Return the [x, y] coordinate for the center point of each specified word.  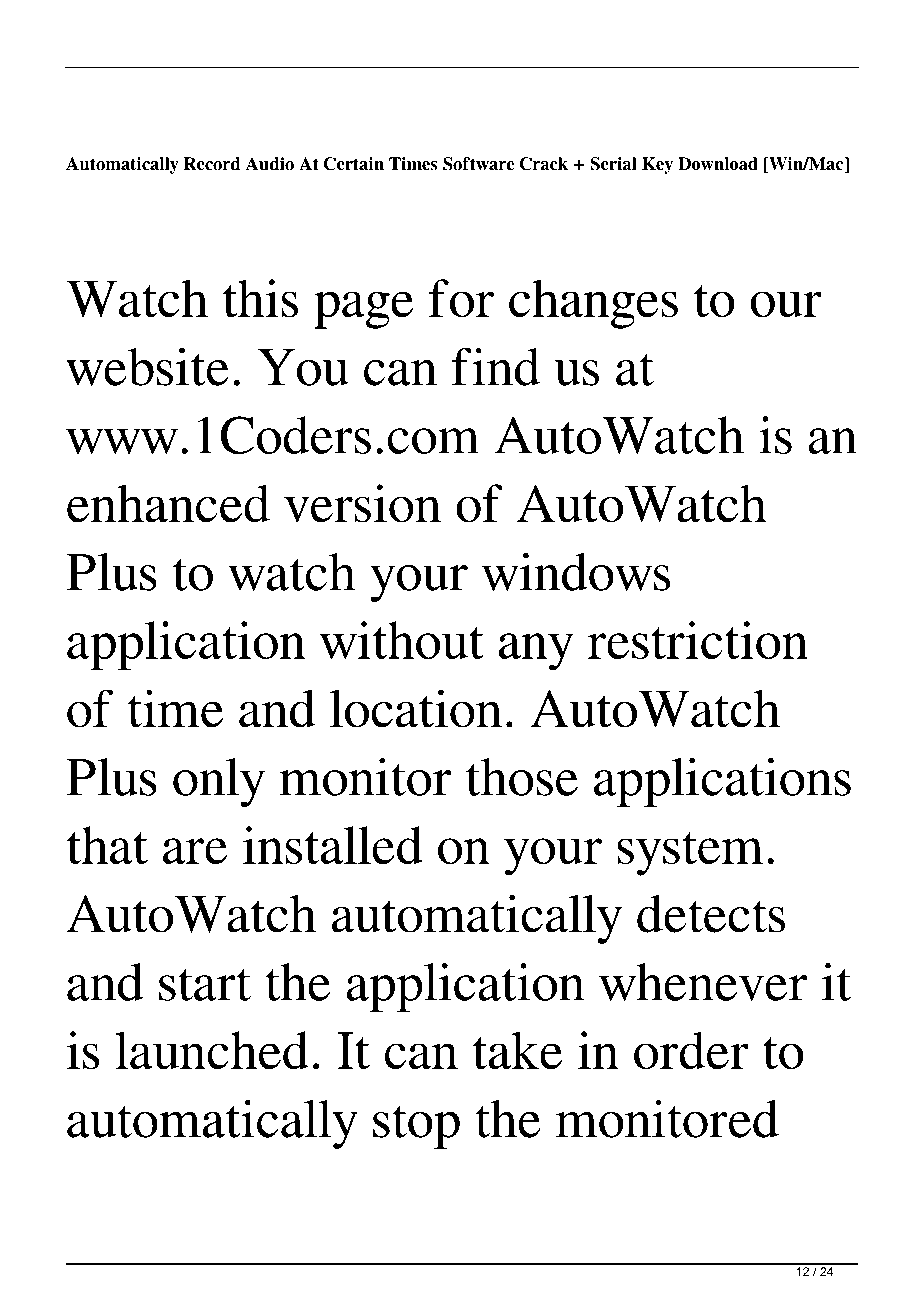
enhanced [168, 503]
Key [657, 165]
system [690, 854]
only [219, 782]
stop [416, 1127]
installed [333, 845]
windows [576, 572]
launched [212, 1050]
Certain [354, 164]
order [691, 1050]
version [362, 503]
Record [211, 164]
